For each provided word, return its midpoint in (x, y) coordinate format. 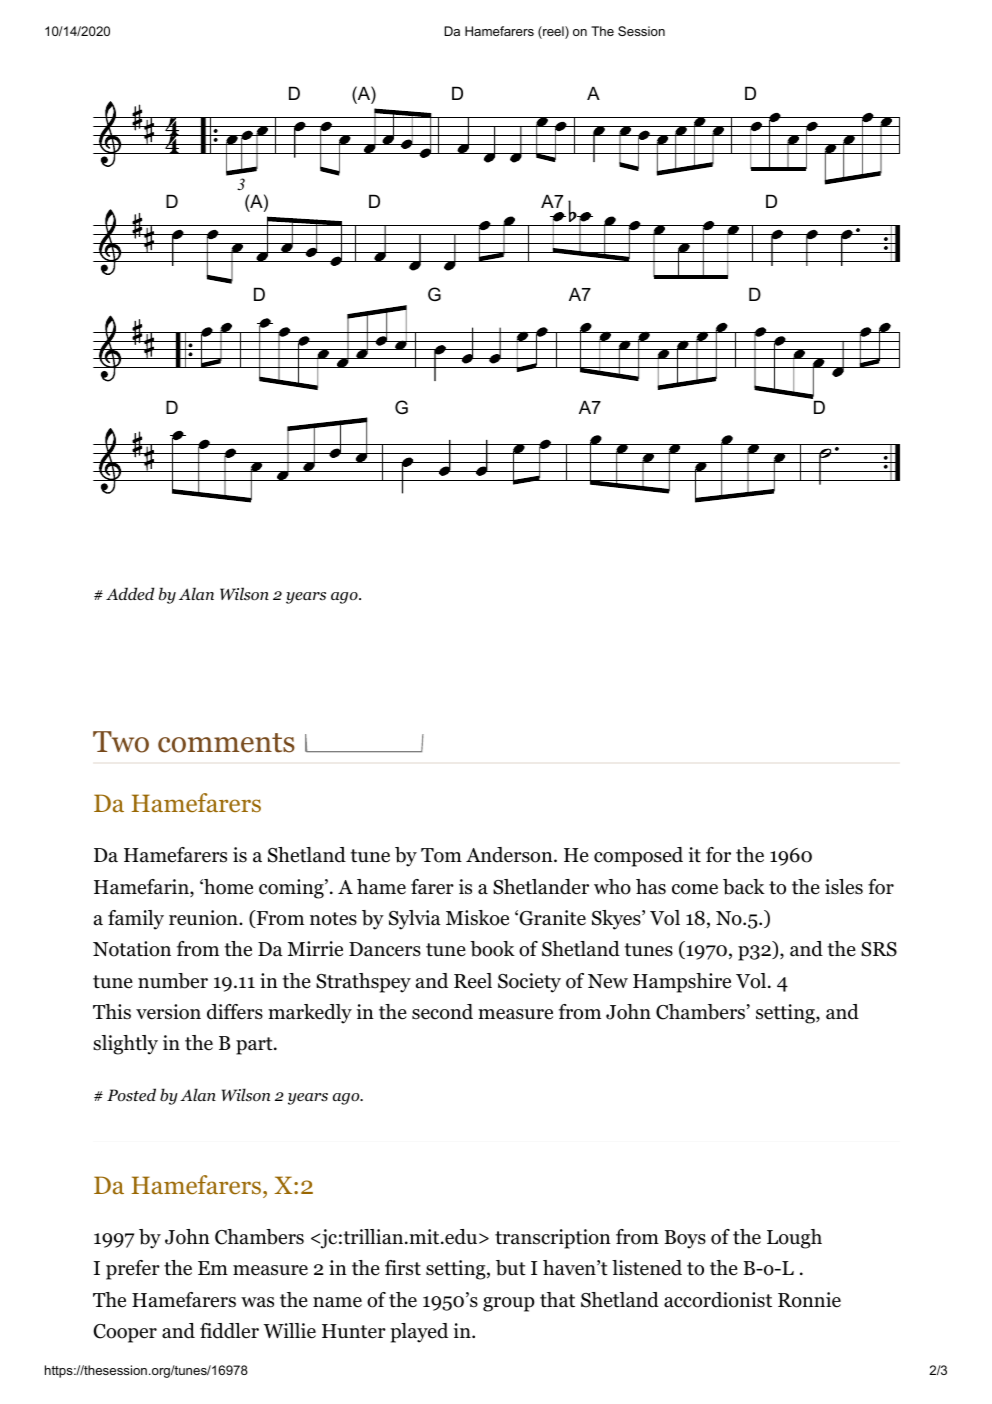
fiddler (229, 1331)
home (227, 887)
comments (226, 743)
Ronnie (809, 1300)
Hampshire (682, 983)
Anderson (509, 855)
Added (130, 593)
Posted (131, 1095)
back (744, 887)
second (442, 1012)
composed (638, 857)
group (509, 1304)
